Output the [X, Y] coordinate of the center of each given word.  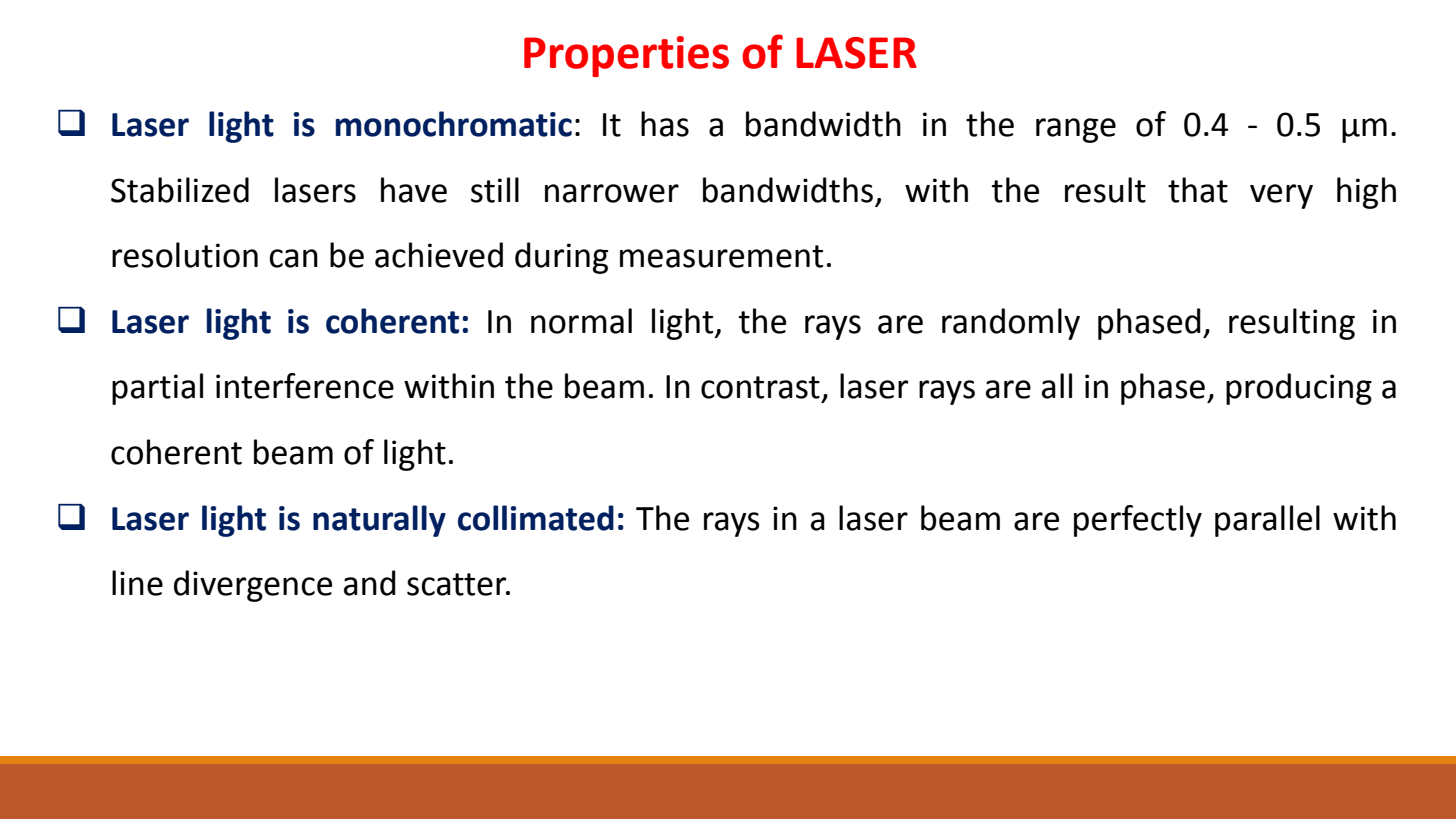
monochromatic [454, 124]
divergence [253, 586]
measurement [721, 256]
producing [1299, 389]
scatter [458, 584]
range [1076, 130]
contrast [760, 387]
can [294, 258]
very [1281, 196]
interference [305, 386]
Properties [626, 56]
